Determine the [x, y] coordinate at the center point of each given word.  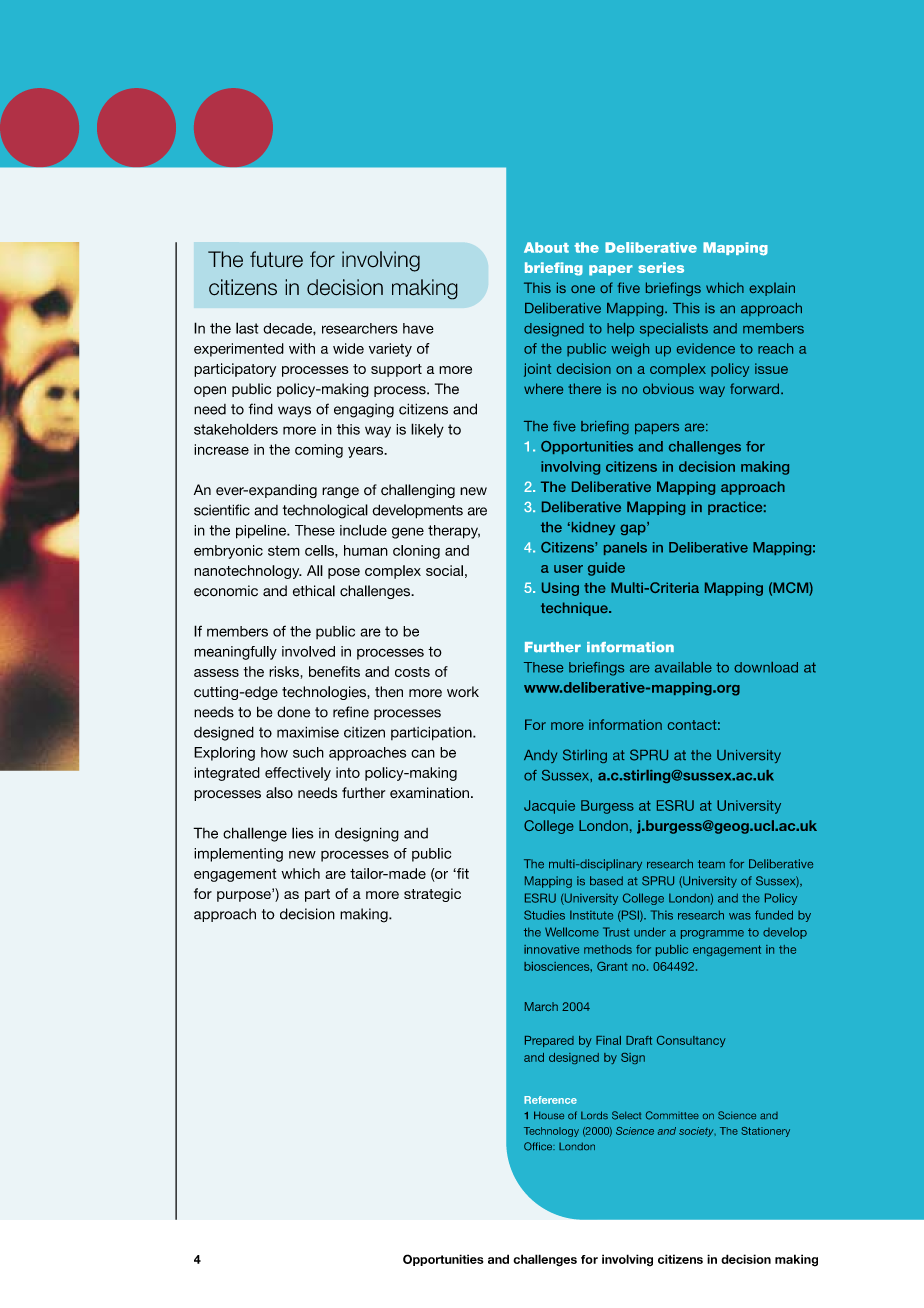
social [444, 570]
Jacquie [549, 807]
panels [625, 548]
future [276, 259]
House [549, 1115]
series [661, 267]
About [546, 247]
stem [284, 551]
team [711, 864]
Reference [550, 1100]
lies [302, 833]
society [697, 1132]
